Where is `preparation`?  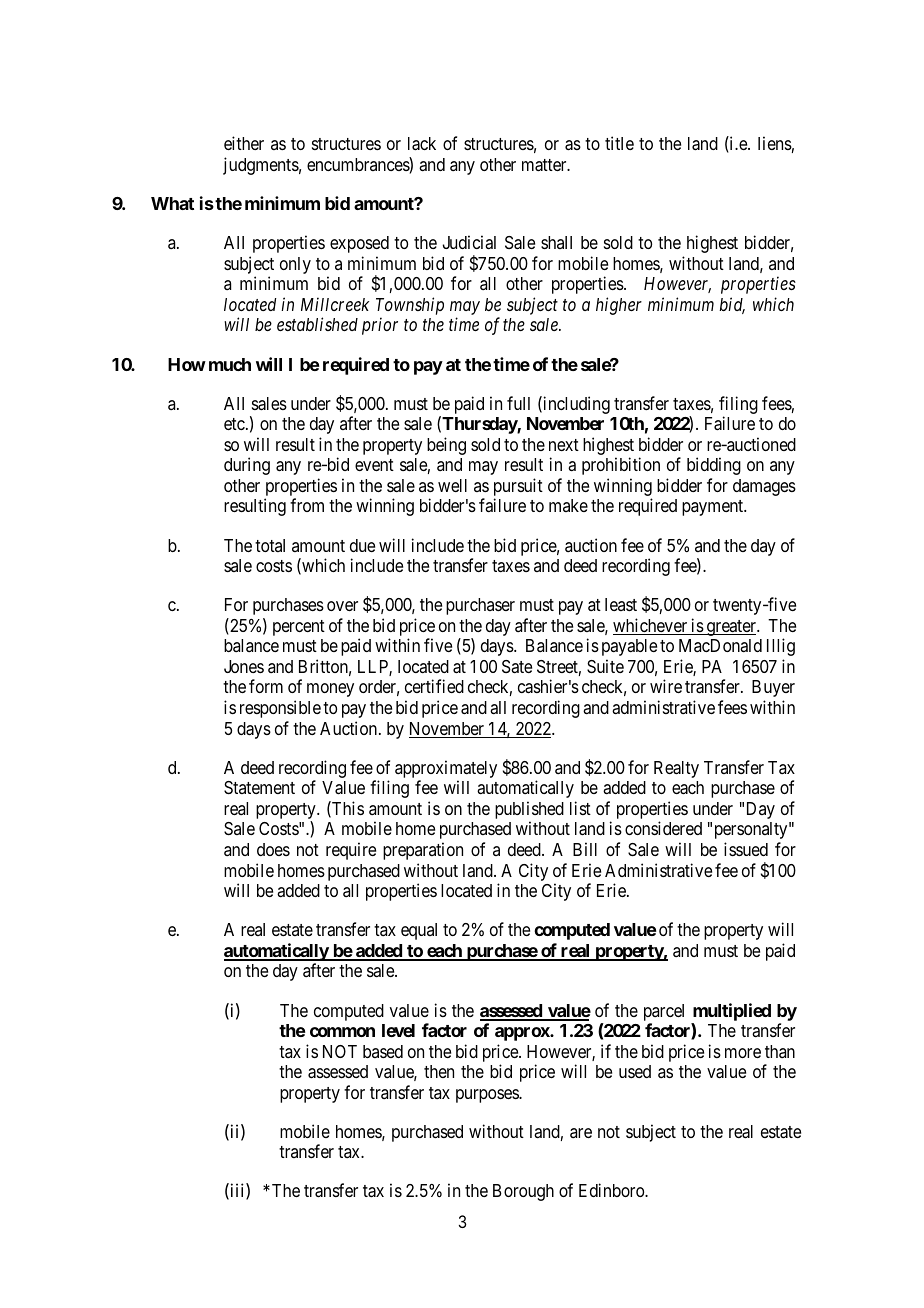
preparation is located at coordinates (423, 851).
